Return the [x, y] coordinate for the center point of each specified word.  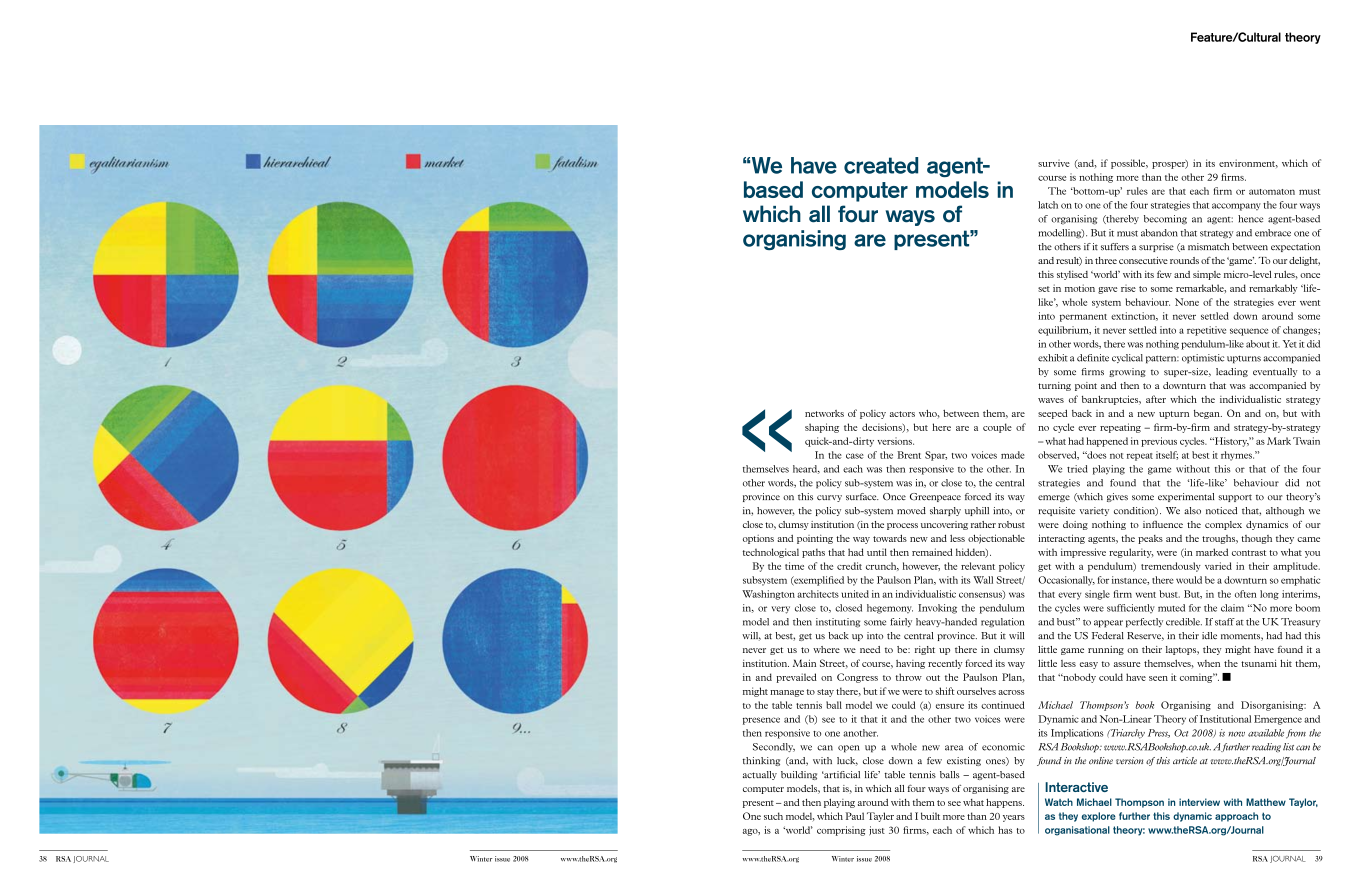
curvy [829, 498]
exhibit [1053, 358]
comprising [841, 831]
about [1258, 344]
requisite [1056, 511]
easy [1089, 665]
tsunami [1259, 663]
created [881, 165]
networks [824, 413]
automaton [1272, 192]
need [870, 649]
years [1014, 818]
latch [1048, 205]
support [1235, 498]
